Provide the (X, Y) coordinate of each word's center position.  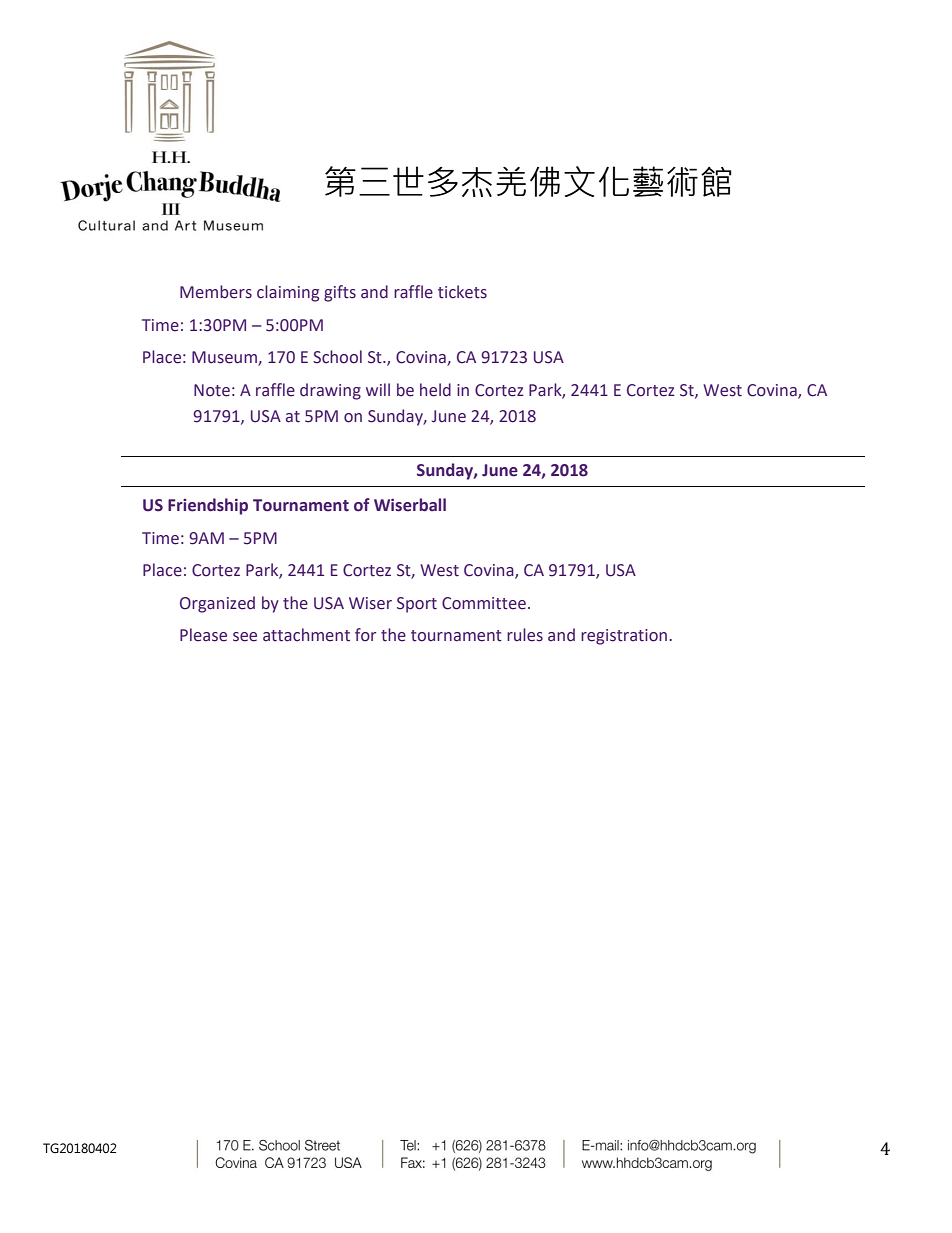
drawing (330, 391)
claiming (288, 293)
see (245, 637)
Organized (217, 604)
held (435, 390)
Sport (417, 605)
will (378, 389)
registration (625, 637)
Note (212, 390)
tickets (462, 292)
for (365, 635)
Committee (484, 603)
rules (525, 635)
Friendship (208, 506)
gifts (340, 293)
